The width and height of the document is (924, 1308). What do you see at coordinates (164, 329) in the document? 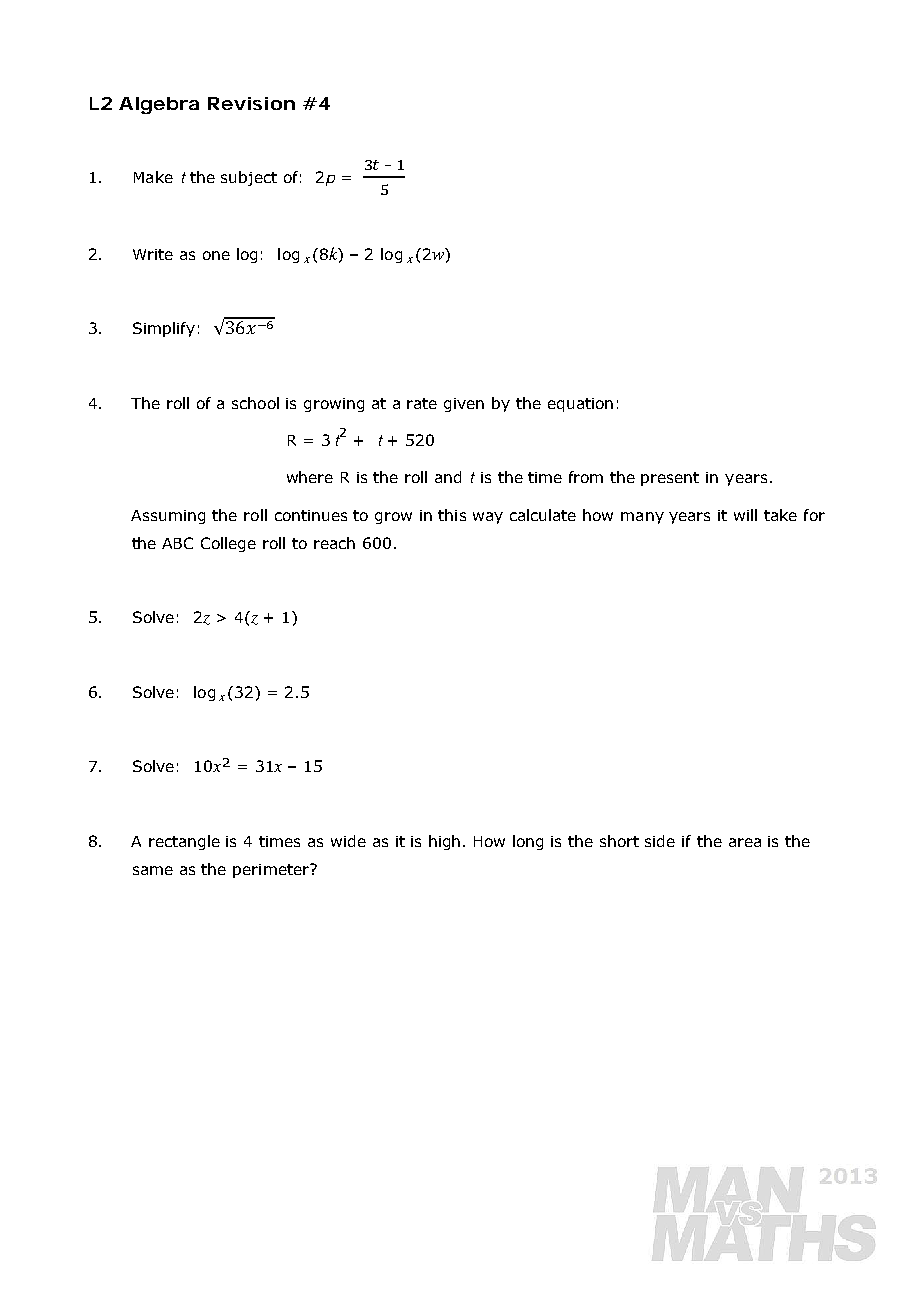
I see `Simplify` at bounding box center [164, 329].
